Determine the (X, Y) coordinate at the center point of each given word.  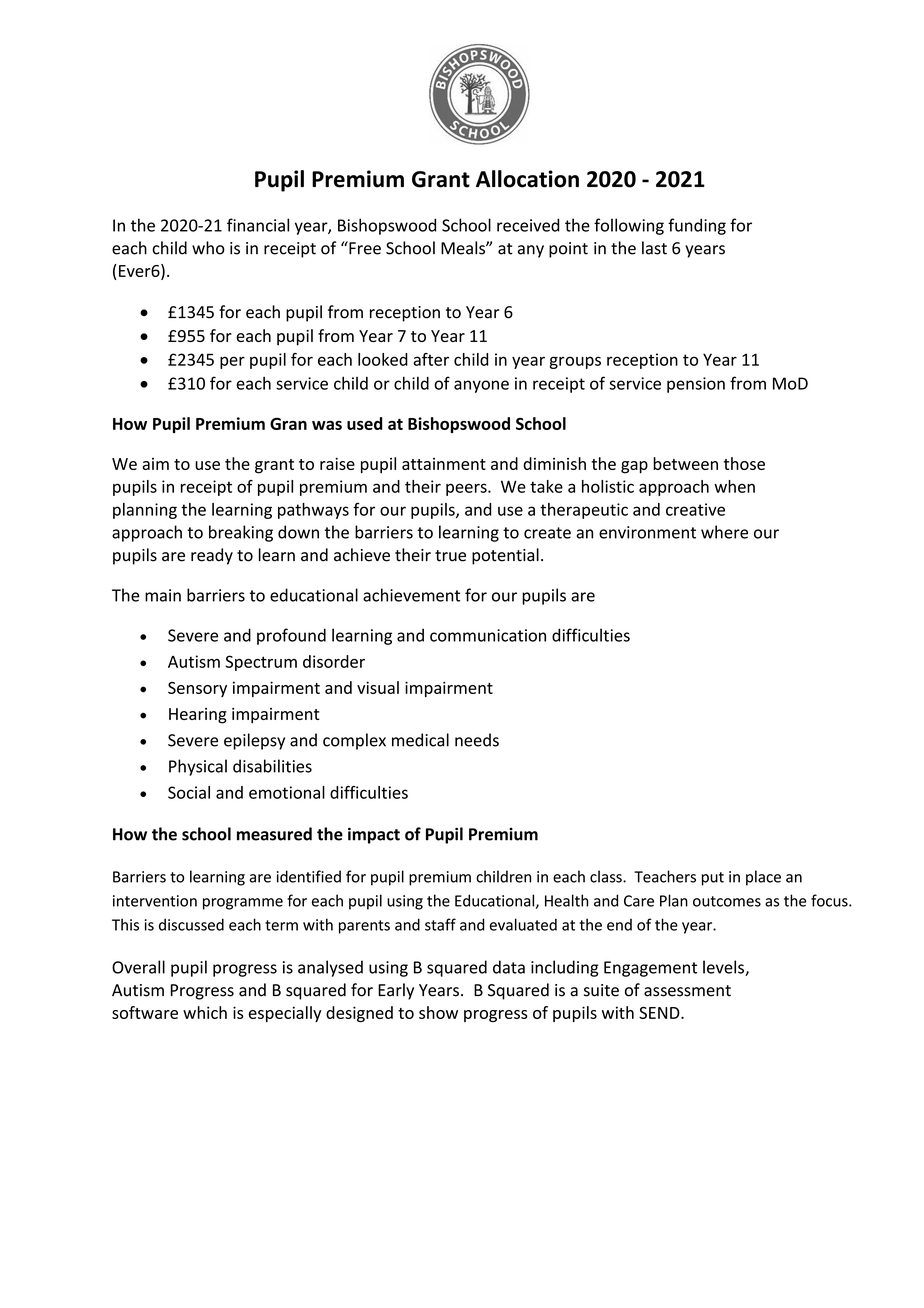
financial (258, 225)
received (528, 225)
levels (724, 968)
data (509, 967)
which (205, 1012)
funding (697, 226)
